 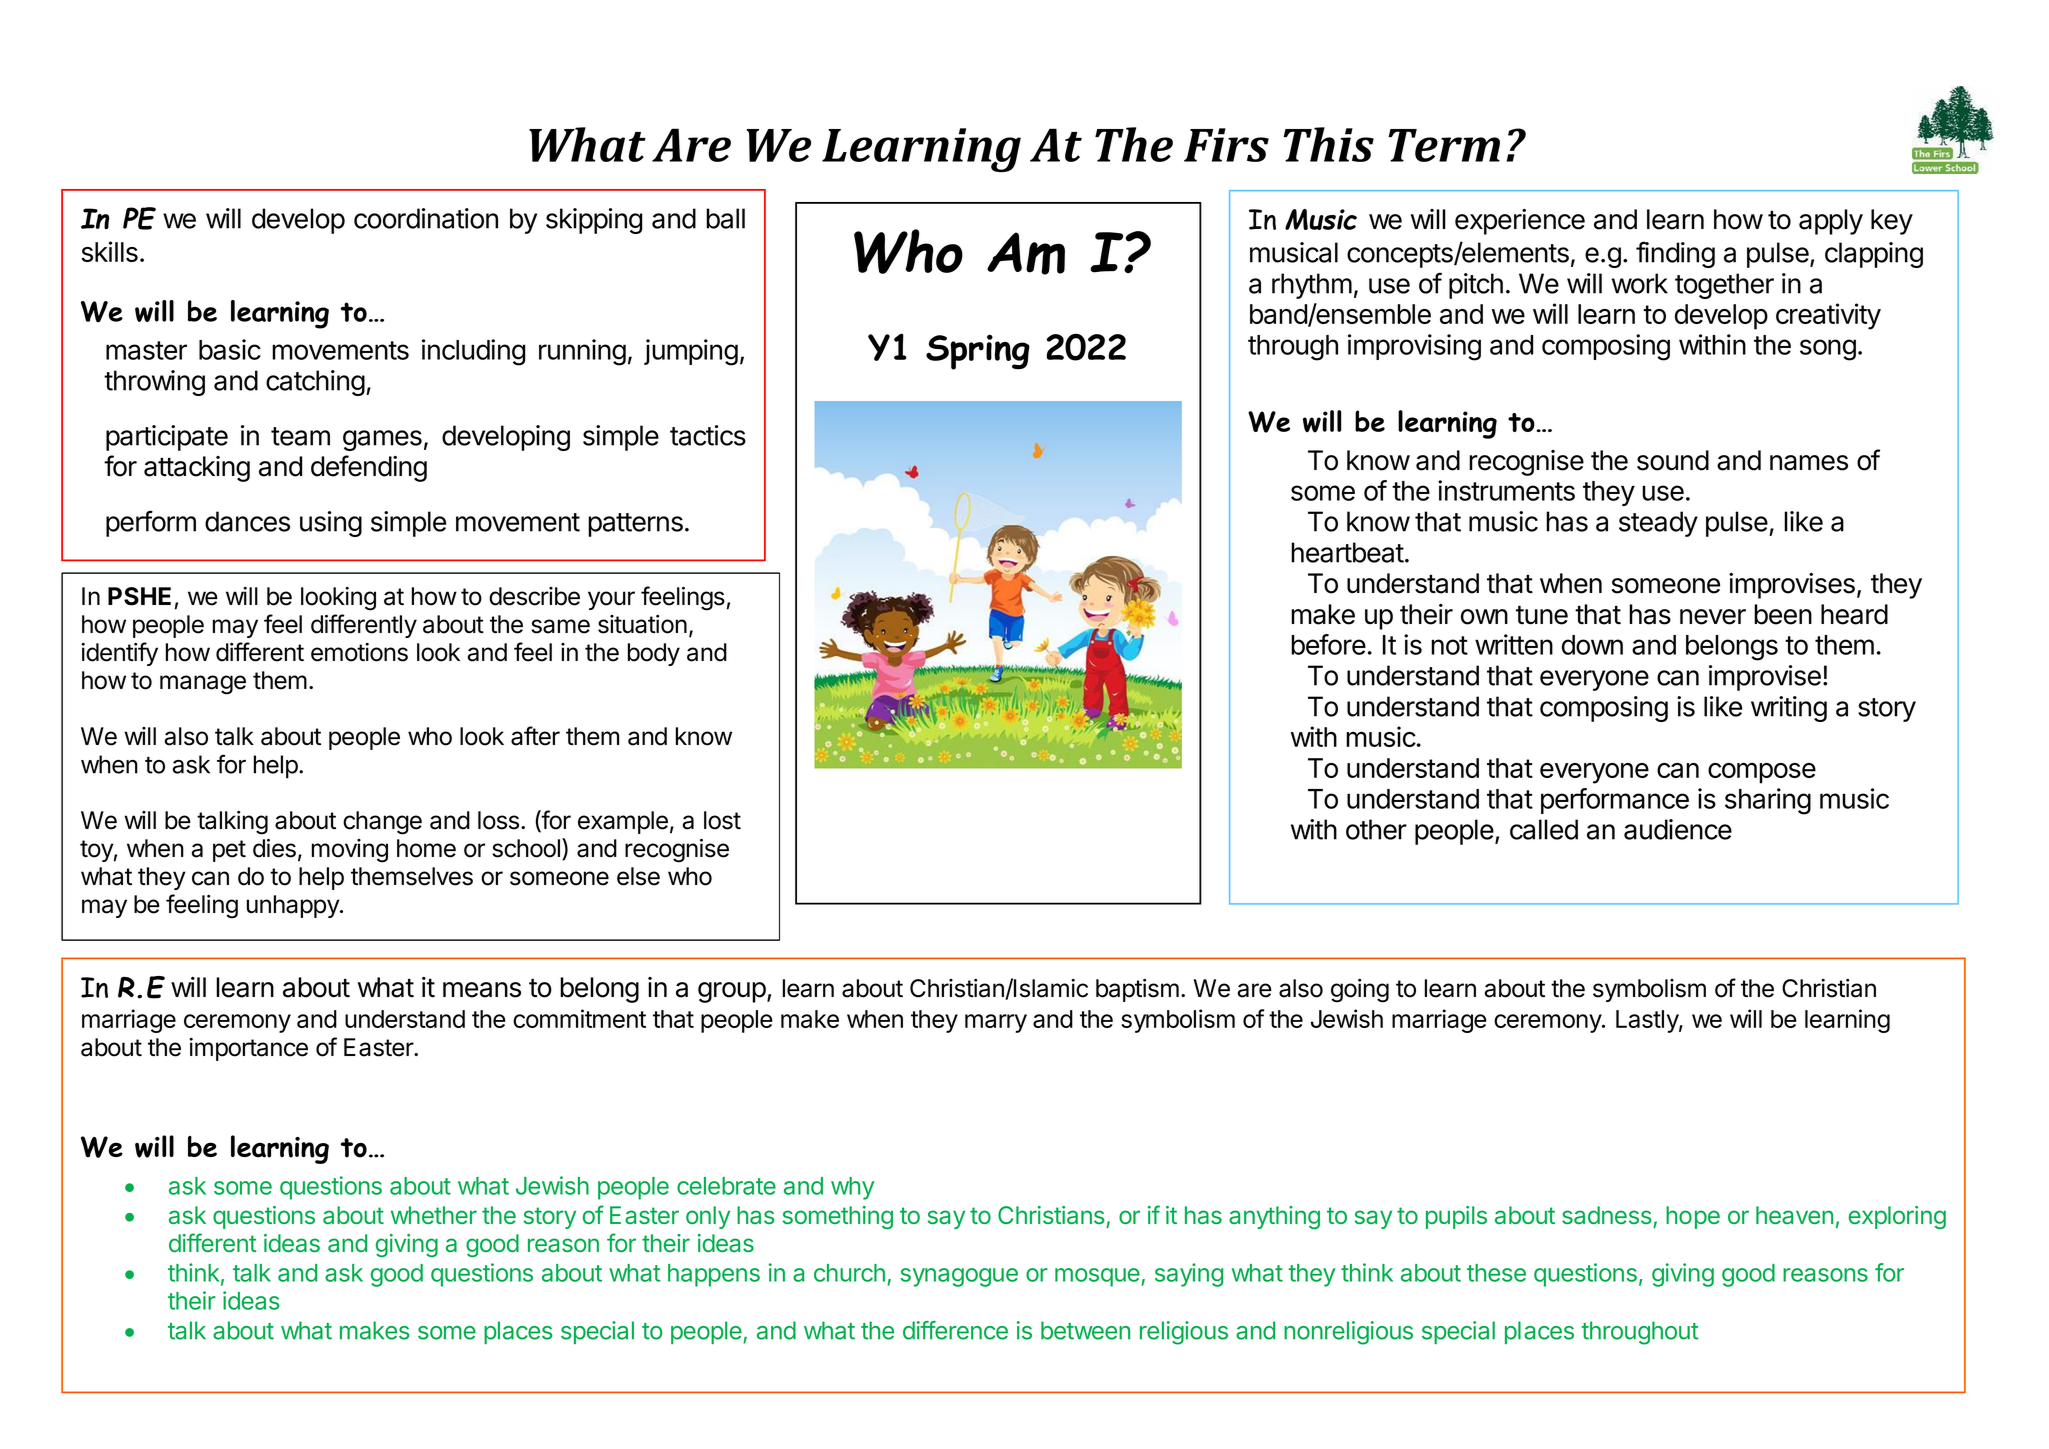 What do you see at coordinates (1137, 990) in the image?
I see `baptism` at bounding box center [1137, 990].
